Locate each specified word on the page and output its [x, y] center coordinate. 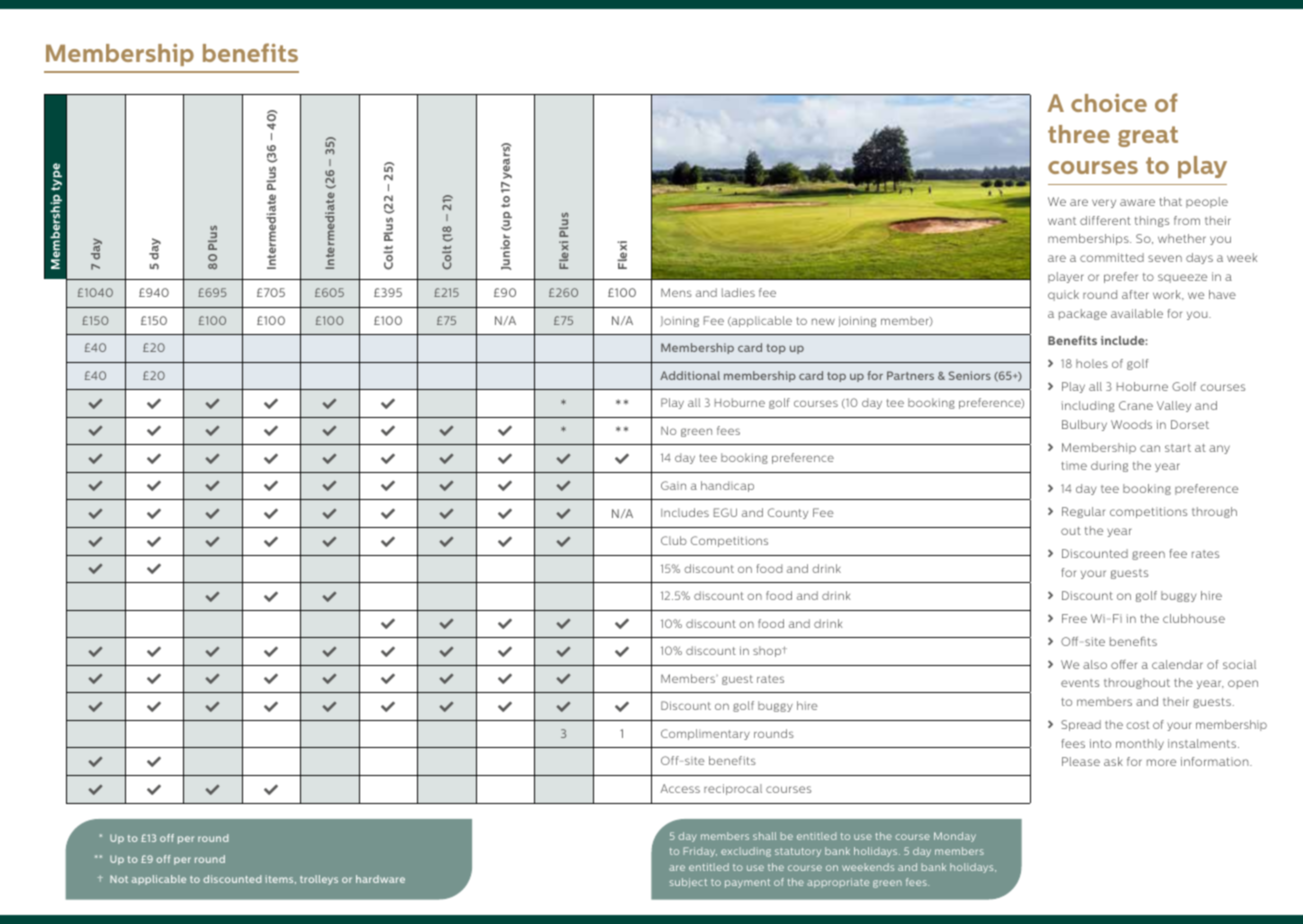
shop [768, 651]
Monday [955, 837]
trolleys [319, 880]
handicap [727, 486]
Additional [690, 375]
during [1109, 466]
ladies [738, 292]
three [1079, 134]
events [1080, 683]
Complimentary [705, 734]
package [1083, 314]
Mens [676, 292]
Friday [700, 852]
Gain [673, 485]
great [1148, 136]
